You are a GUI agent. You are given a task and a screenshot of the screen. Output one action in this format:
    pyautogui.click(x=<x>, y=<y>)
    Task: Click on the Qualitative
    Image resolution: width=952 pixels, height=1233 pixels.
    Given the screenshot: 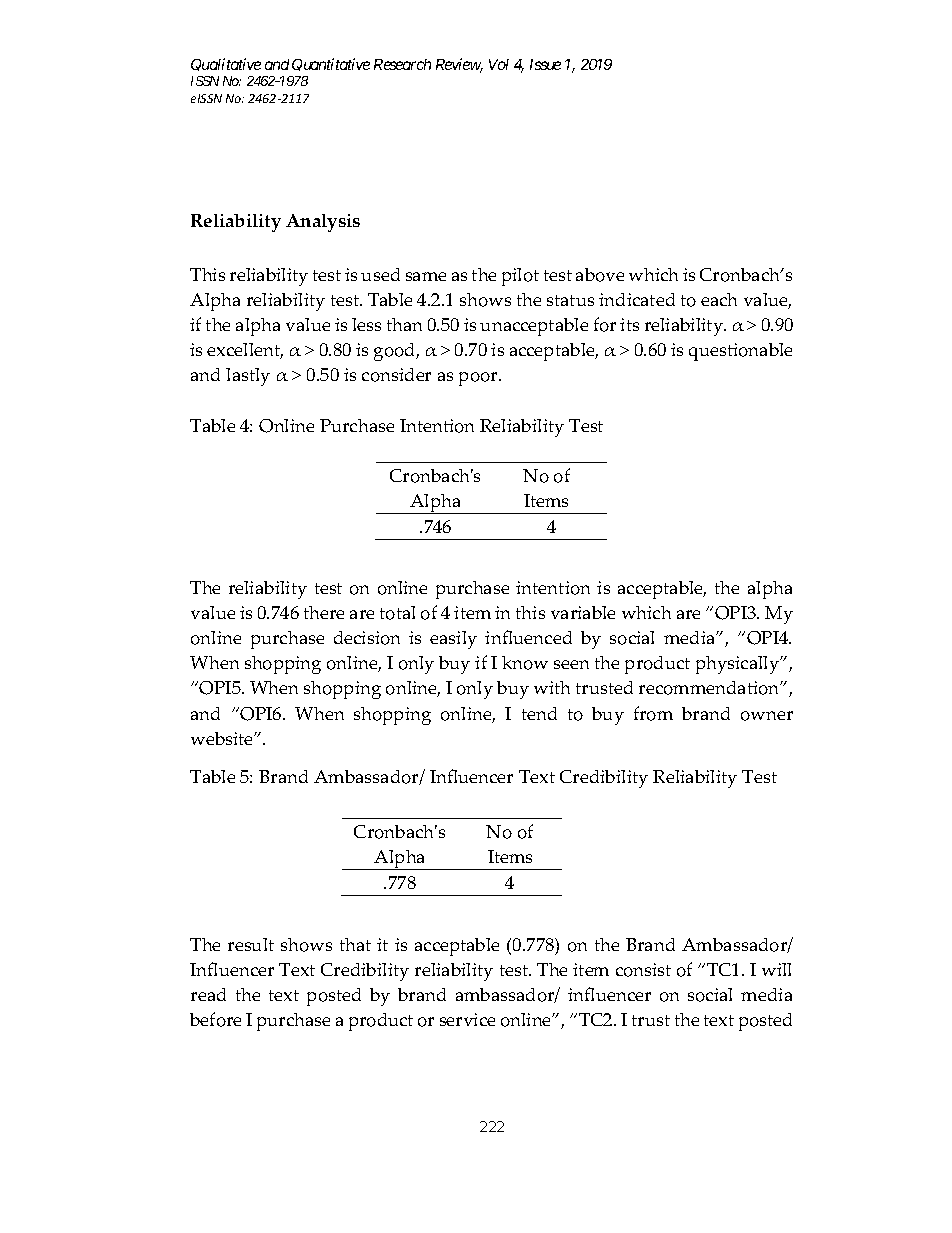 What is the action you would take?
    pyautogui.click(x=226, y=64)
